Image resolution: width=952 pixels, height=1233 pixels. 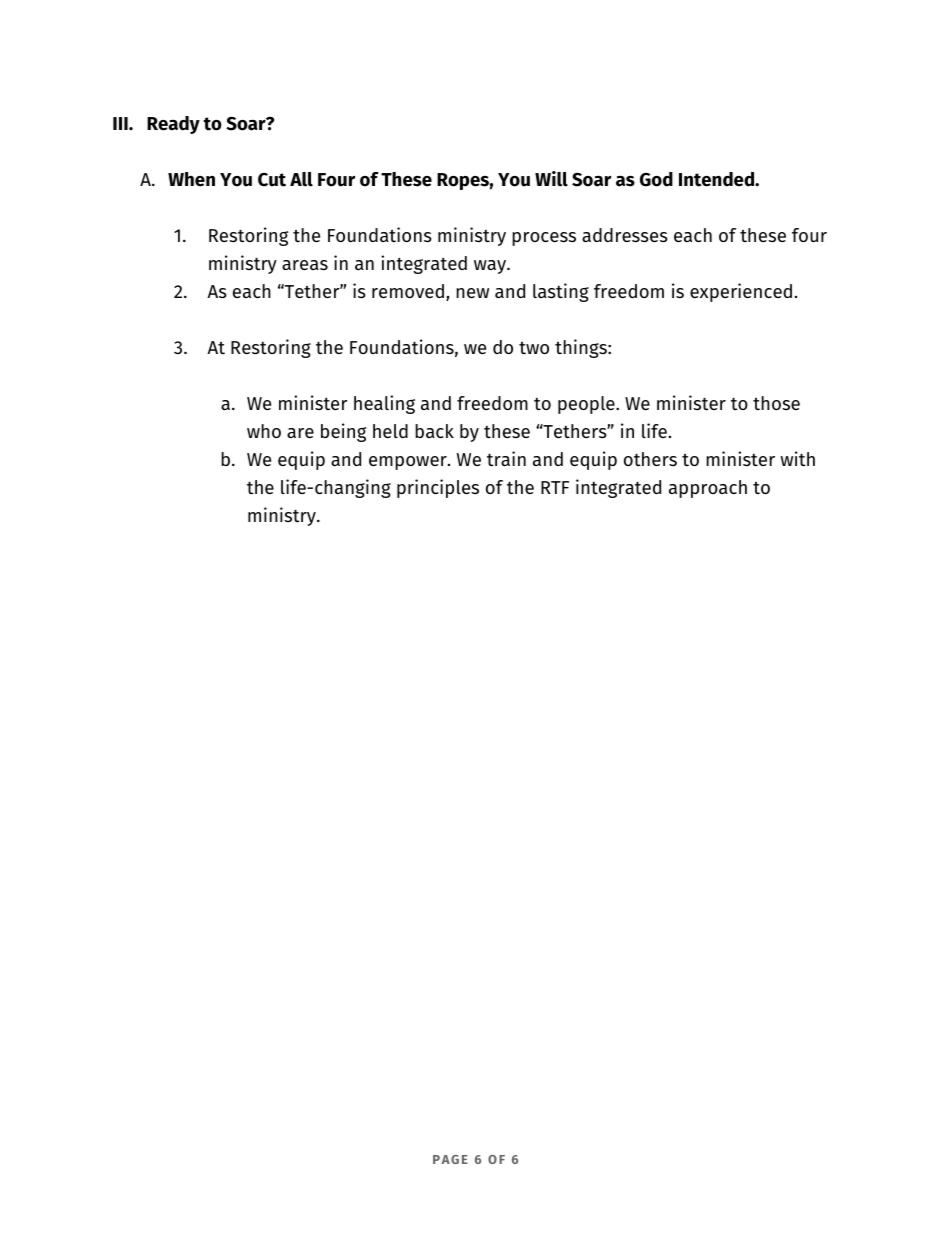 I want to click on with, so click(x=797, y=459).
